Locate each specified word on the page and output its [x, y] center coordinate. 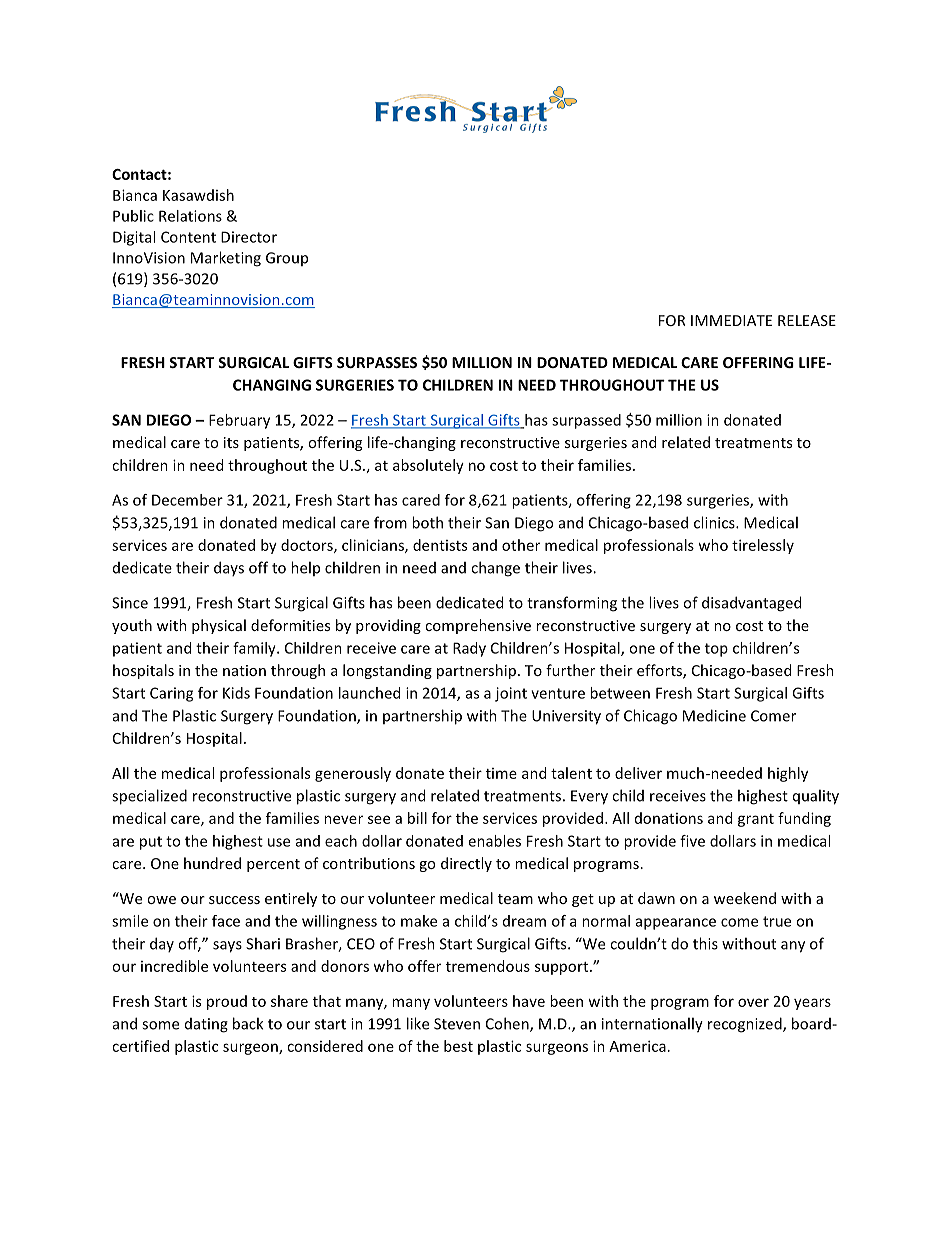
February [239, 421]
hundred [212, 863]
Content [188, 237]
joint [511, 694]
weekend [745, 898]
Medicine [714, 715]
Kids [236, 693]
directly [466, 864]
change [495, 569]
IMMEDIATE [731, 320]
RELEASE [807, 320]
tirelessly [763, 546]
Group [287, 259]
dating [206, 1025]
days [229, 568]
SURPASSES [377, 362]
